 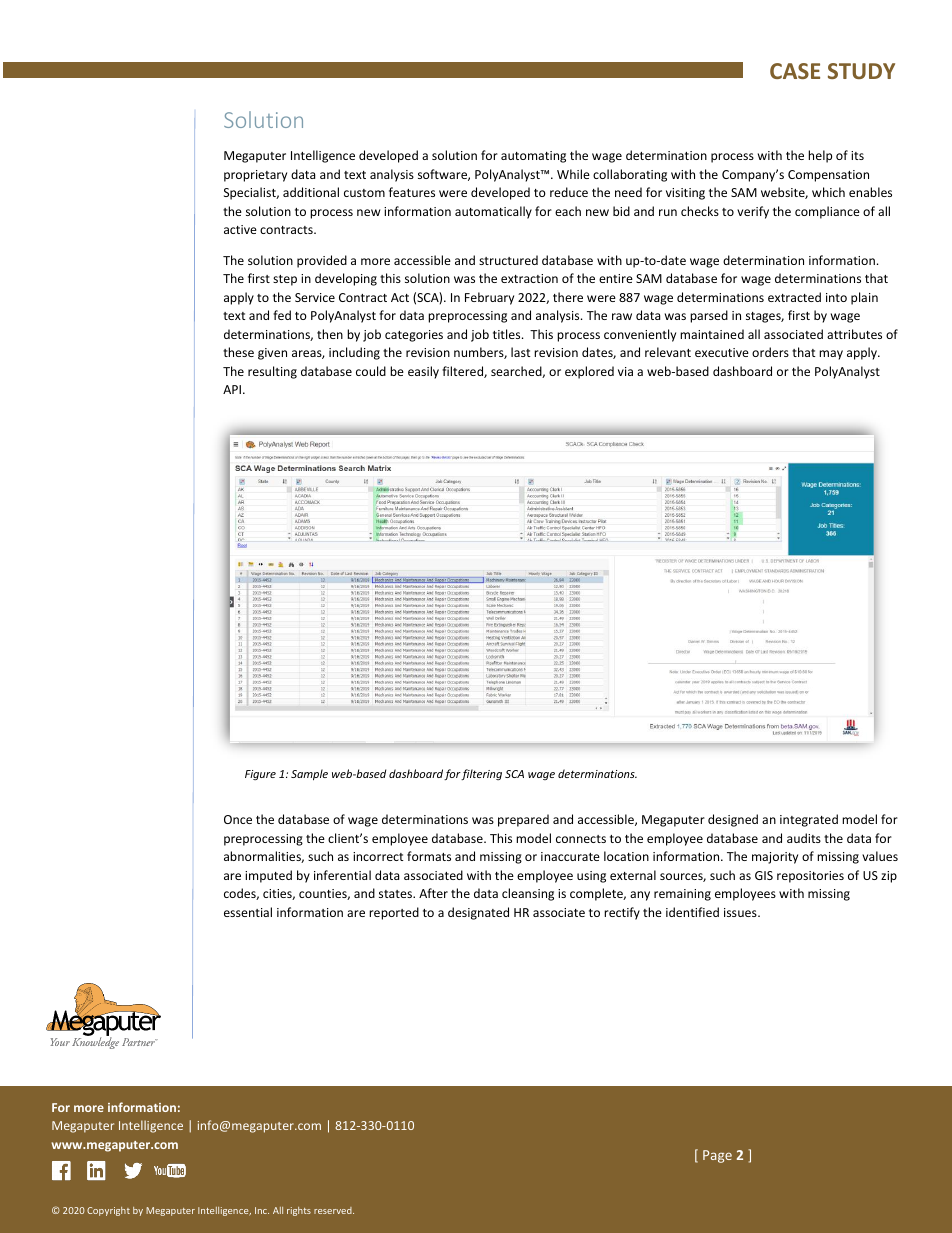 I want to click on reserved, so click(x=334, y=1210).
